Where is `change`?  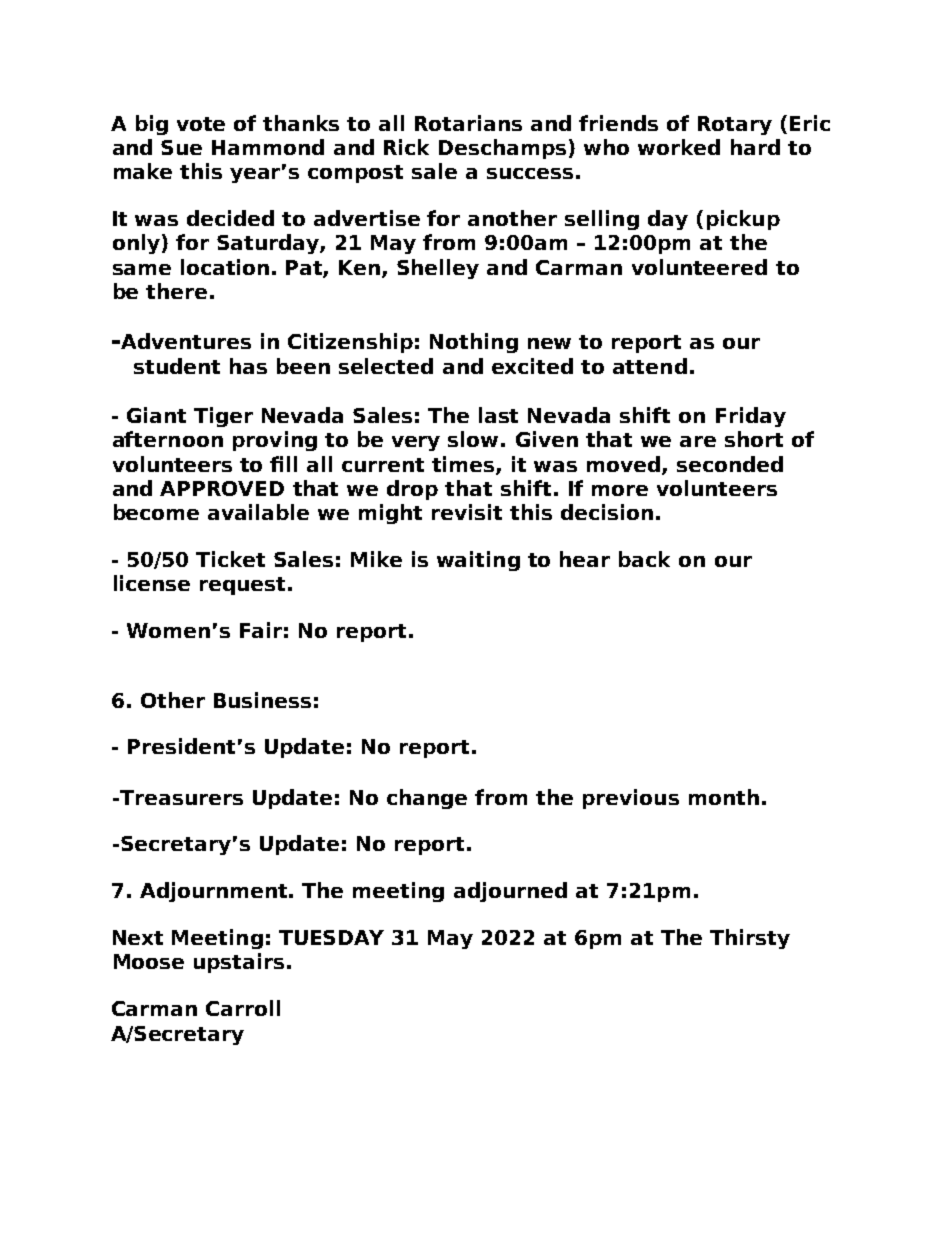 change is located at coordinates (427, 799).
